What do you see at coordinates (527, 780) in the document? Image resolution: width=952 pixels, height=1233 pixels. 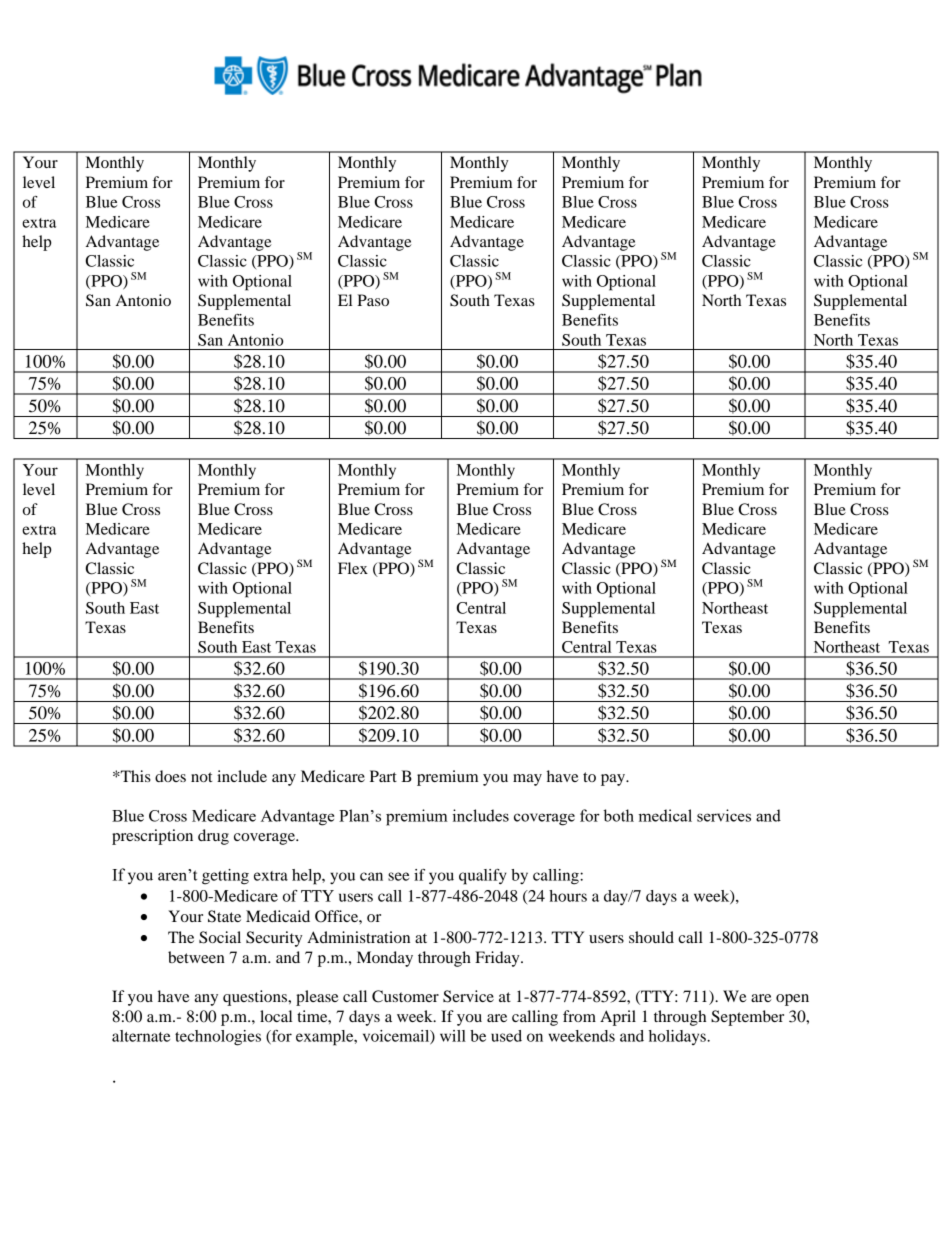 I see `may` at bounding box center [527, 780].
